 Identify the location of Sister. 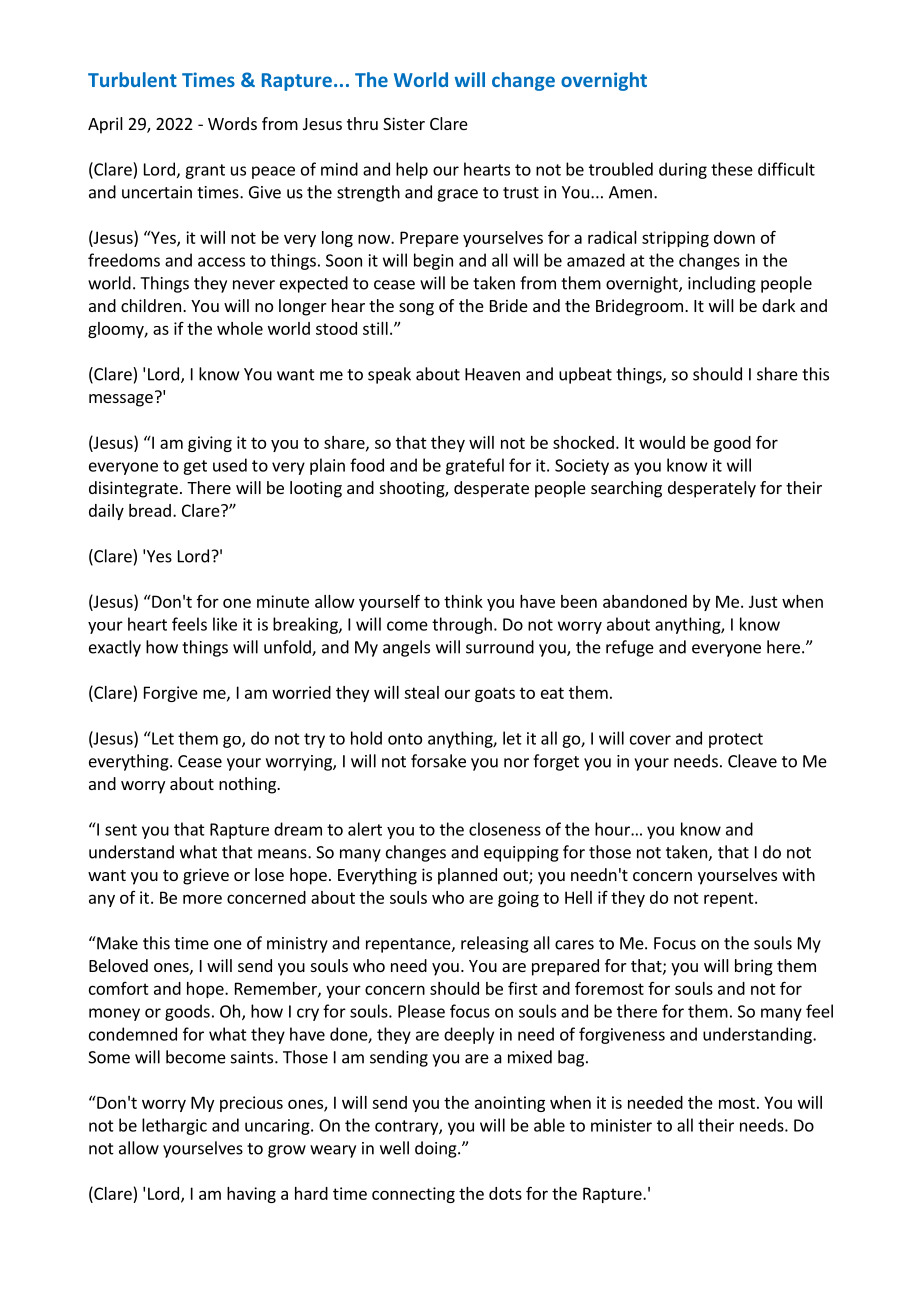
(404, 123).
